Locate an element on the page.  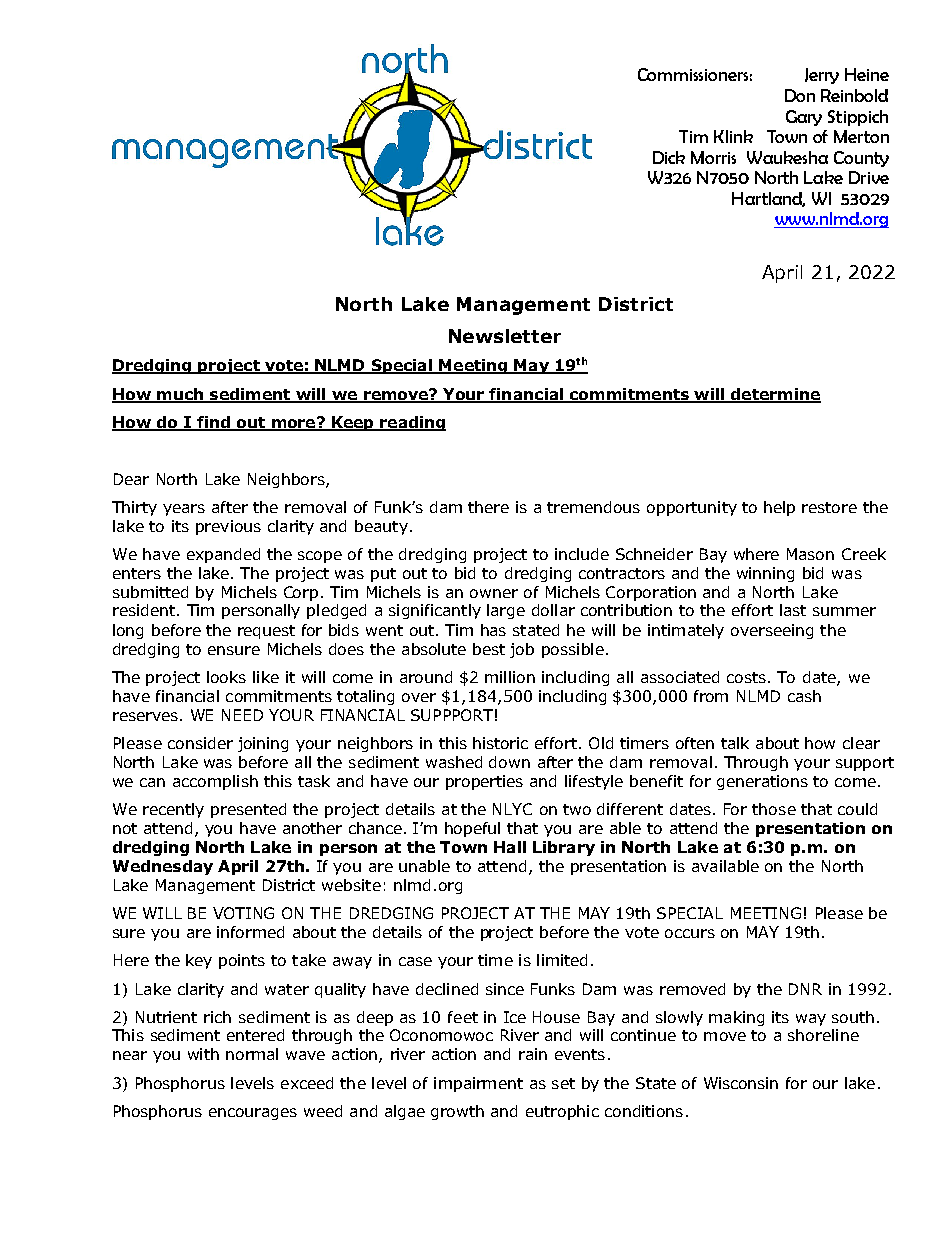
last is located at coordinates (793, 610).
